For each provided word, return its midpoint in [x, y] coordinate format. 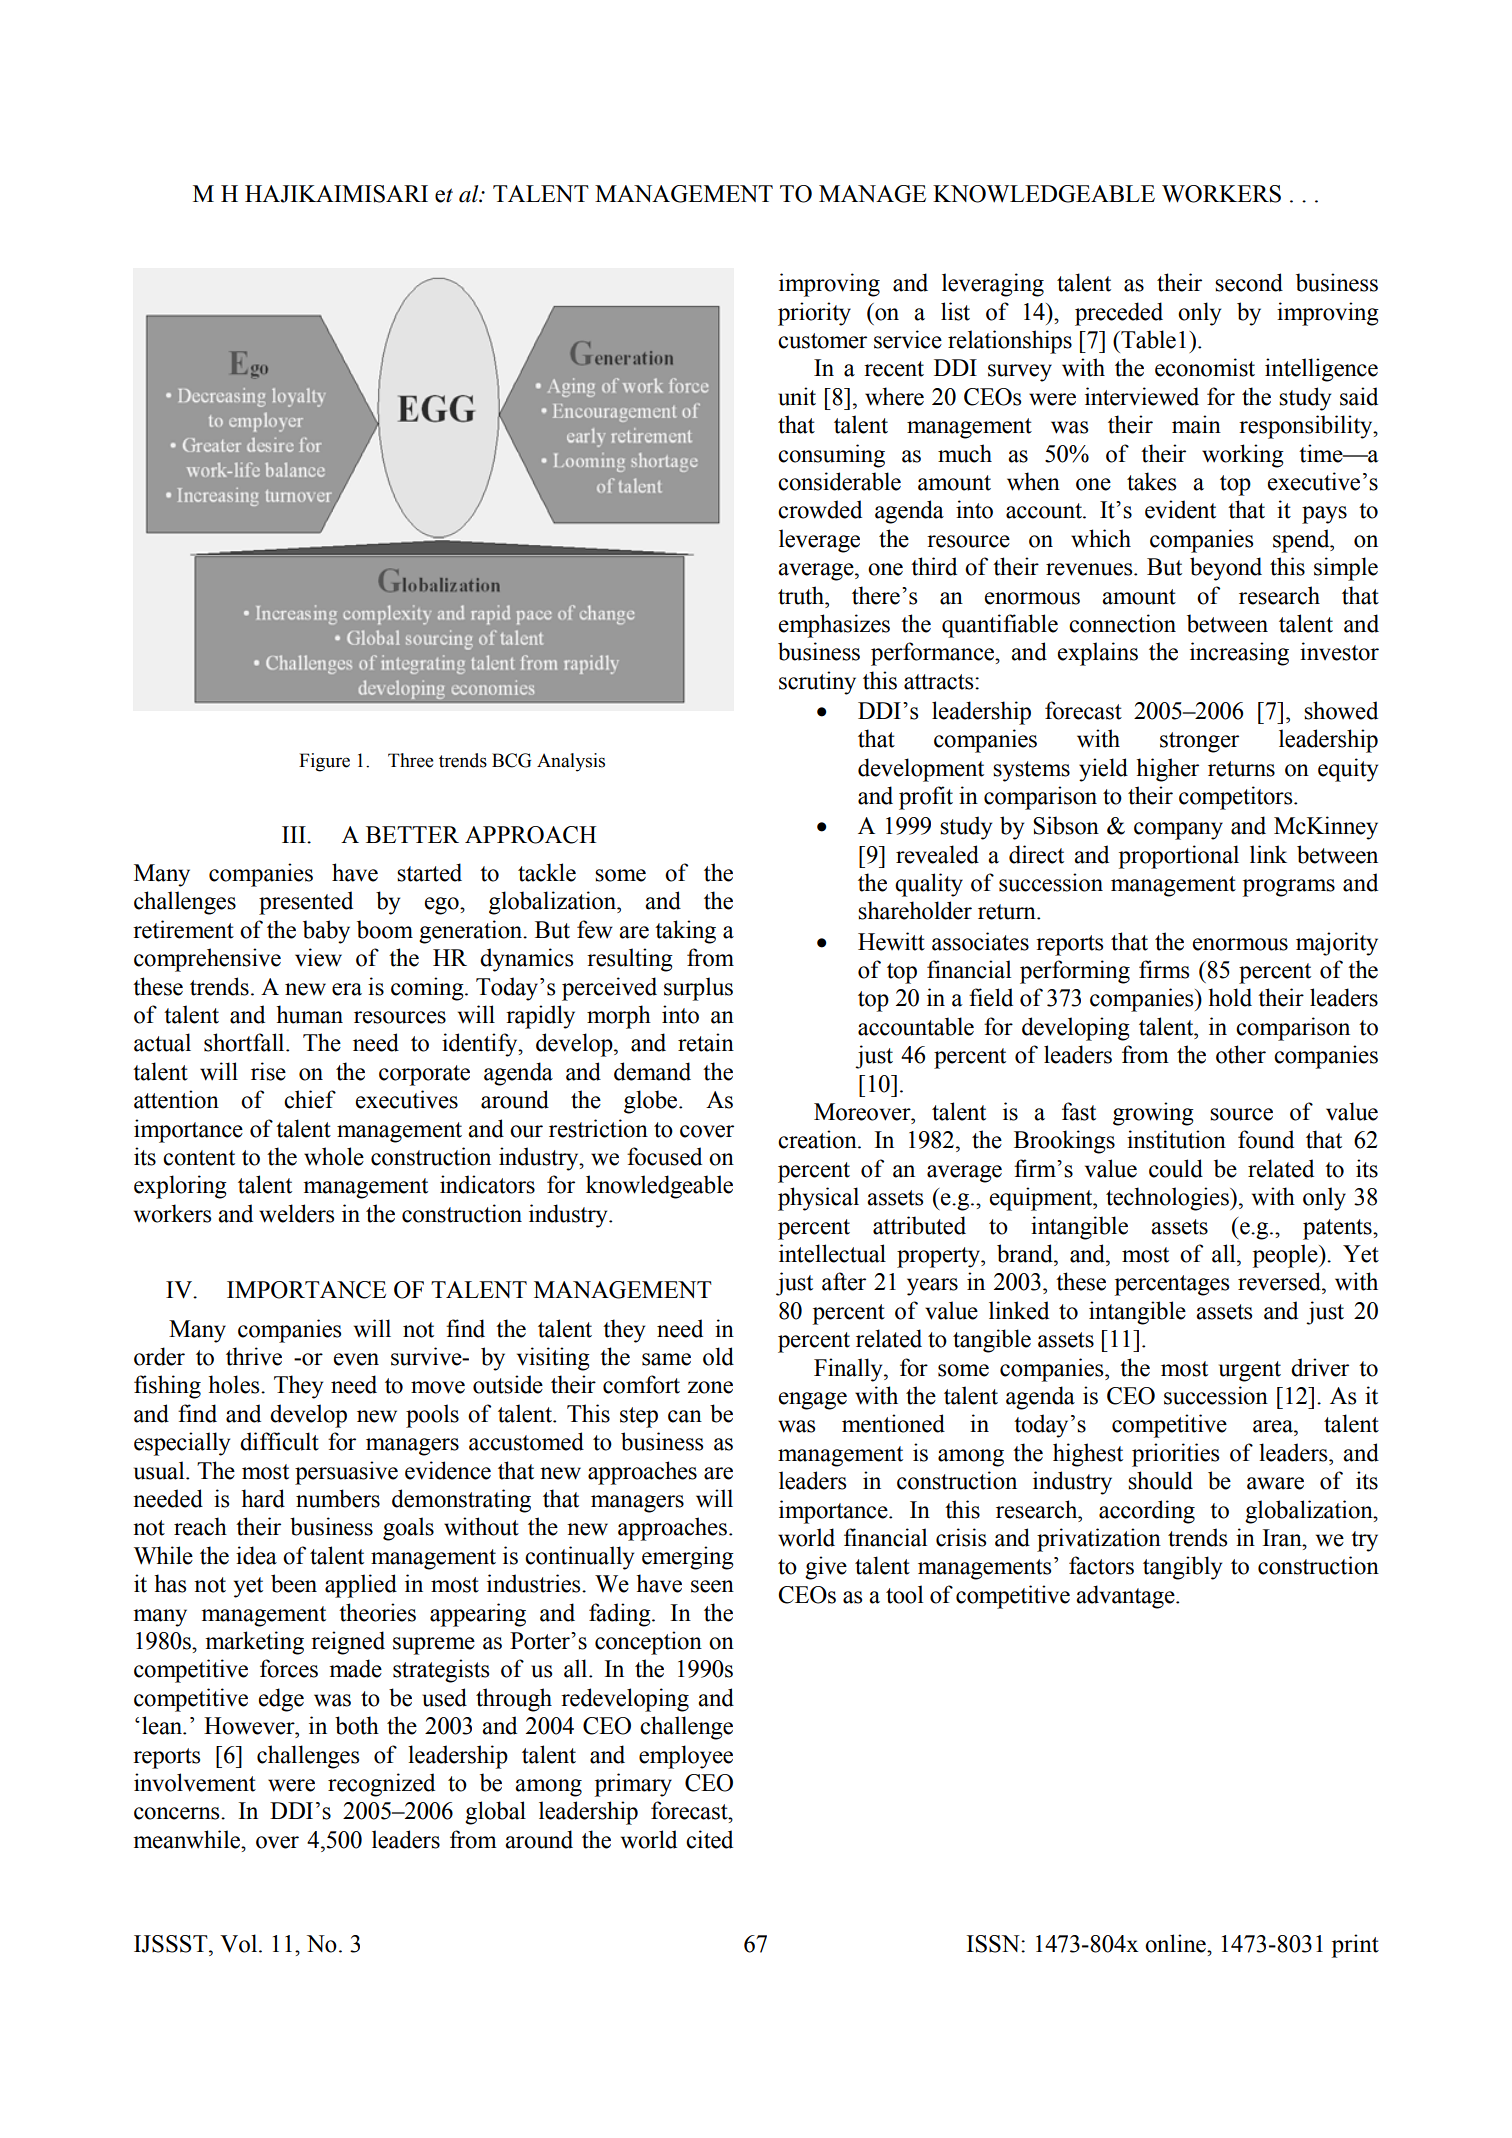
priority [814, 314]
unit [797, 396]
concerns [178, 1813]
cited [709, 1839]
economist [1205, 367]
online [1176, 1943]
